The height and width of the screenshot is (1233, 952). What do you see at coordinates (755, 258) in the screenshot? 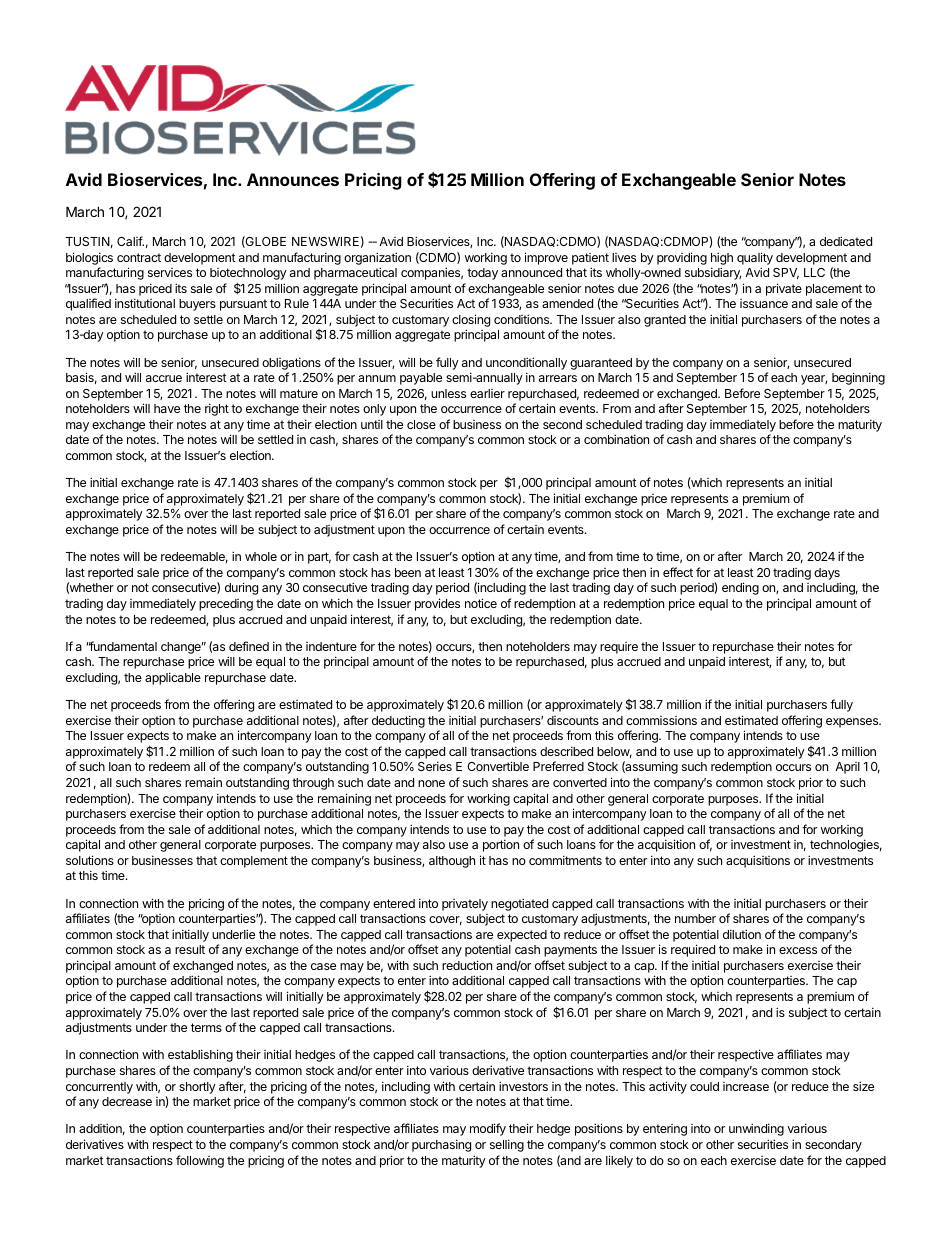
I see `quality` at bounding box center [755, 258].
